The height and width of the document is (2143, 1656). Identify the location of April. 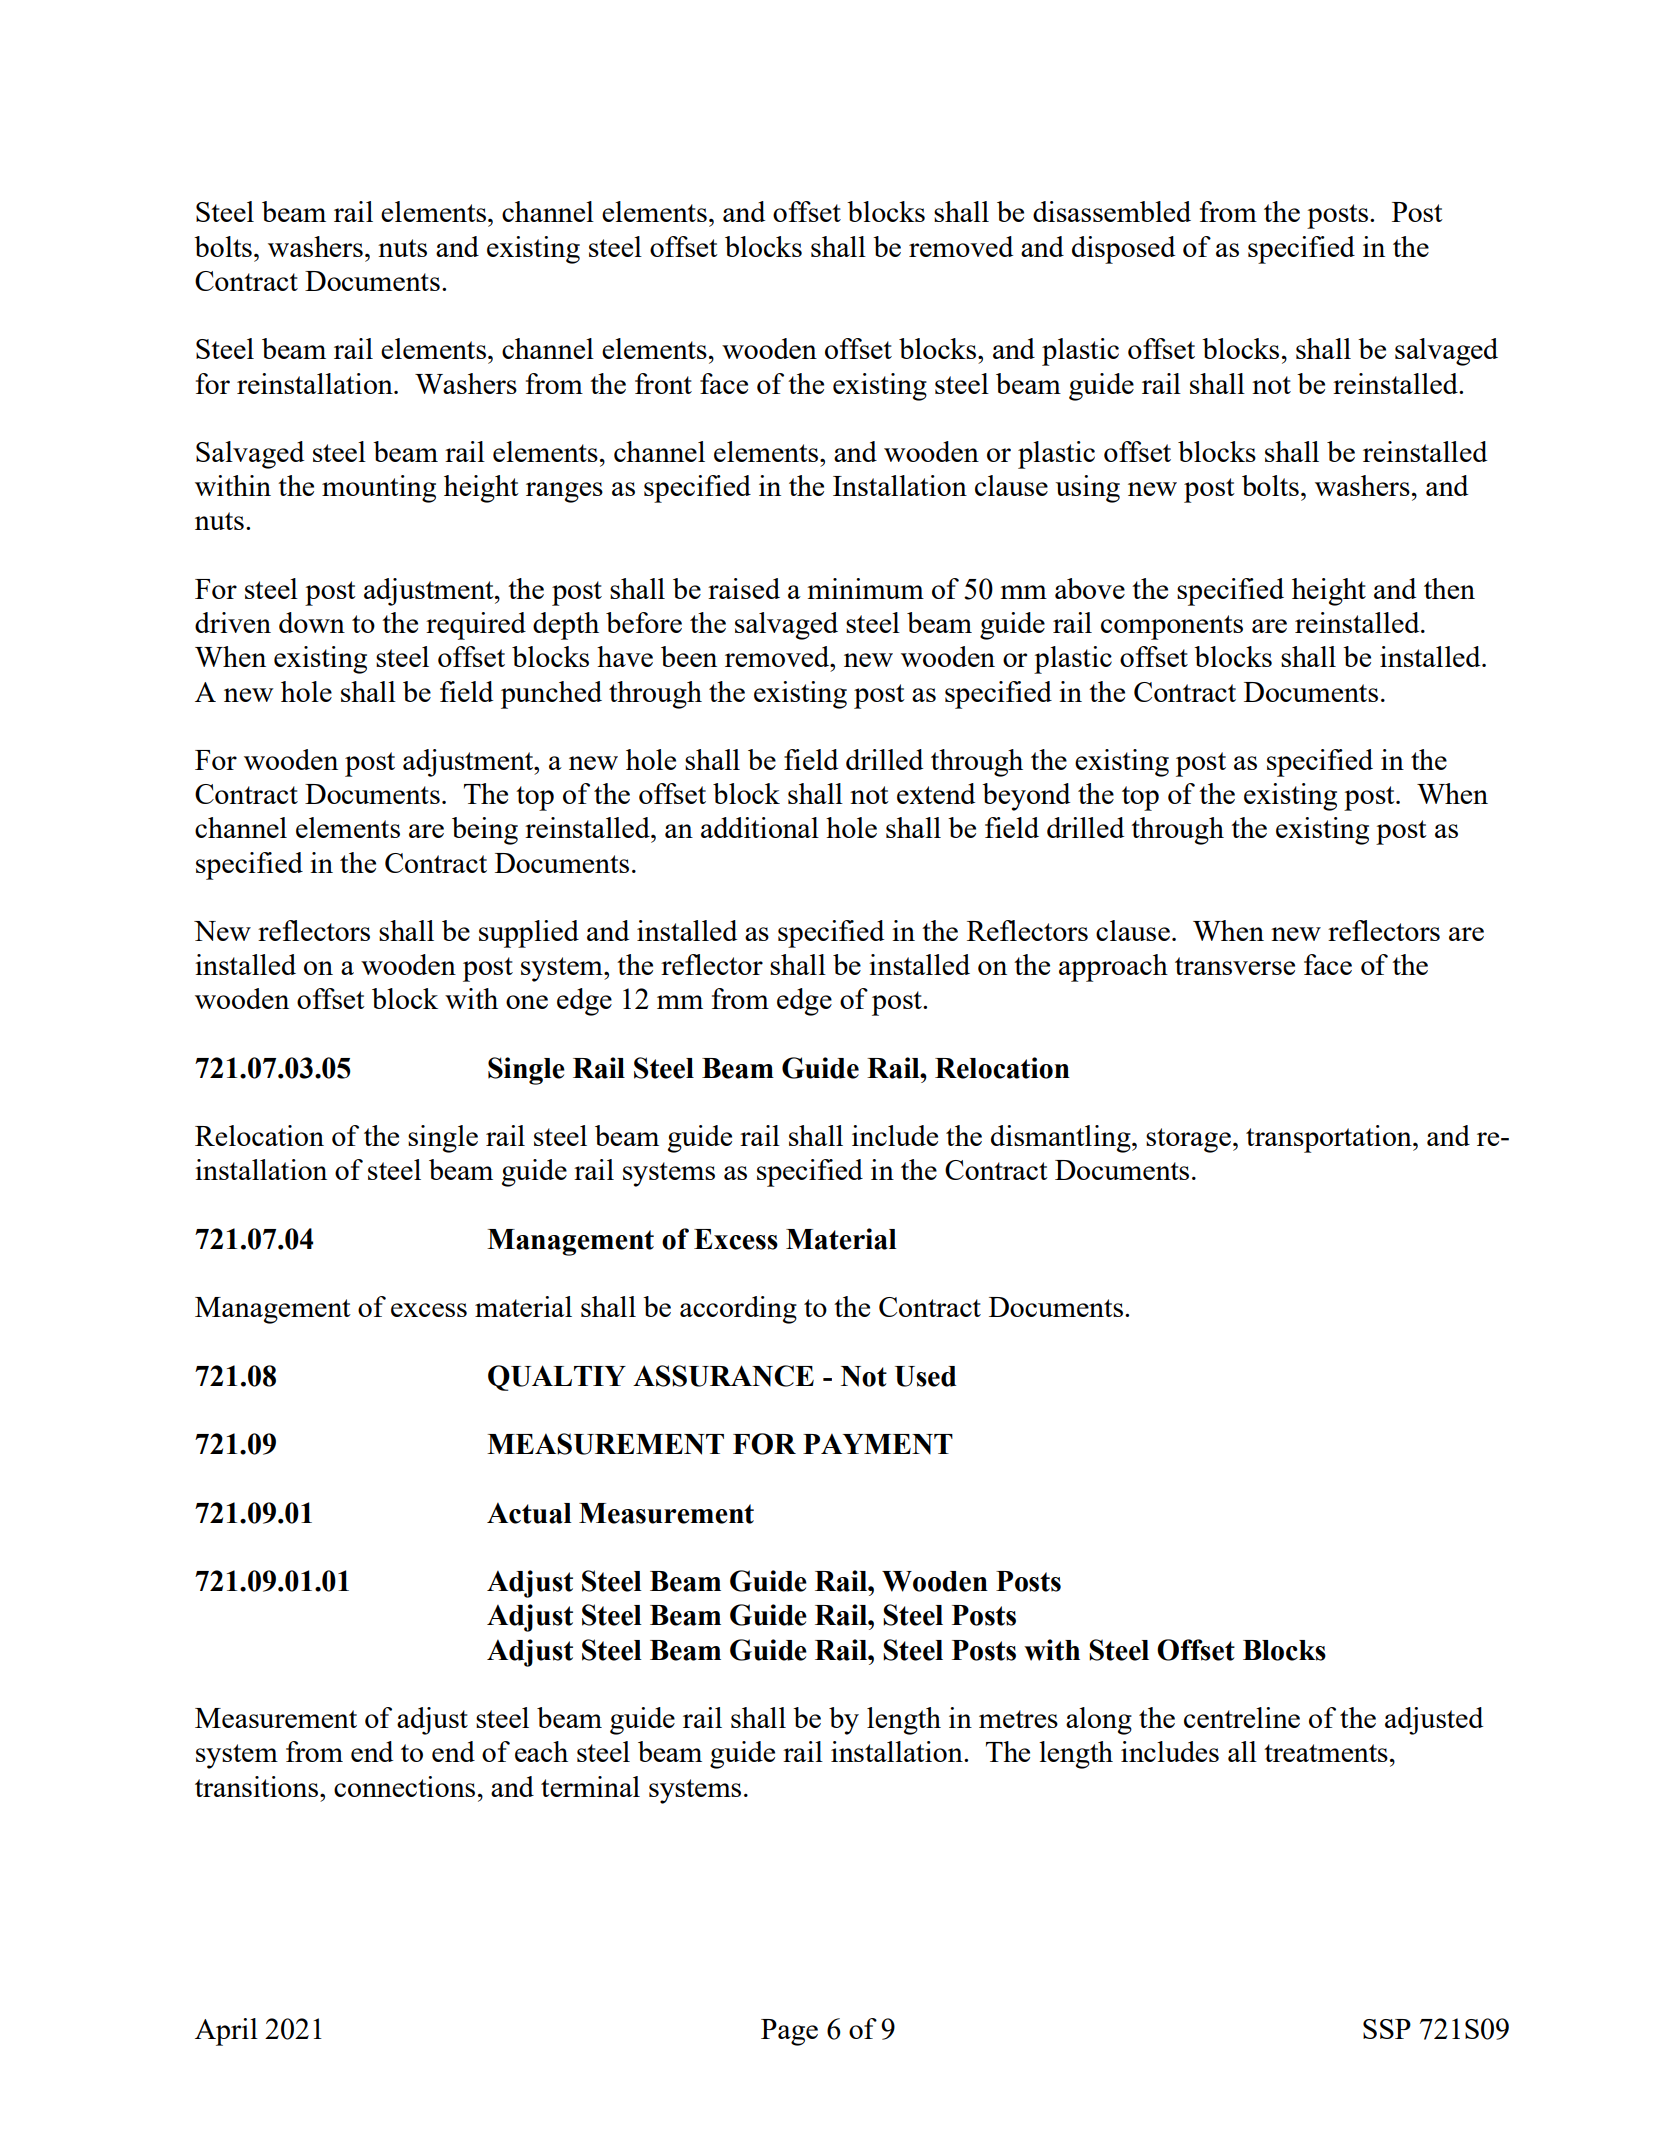
(226, 2032).
